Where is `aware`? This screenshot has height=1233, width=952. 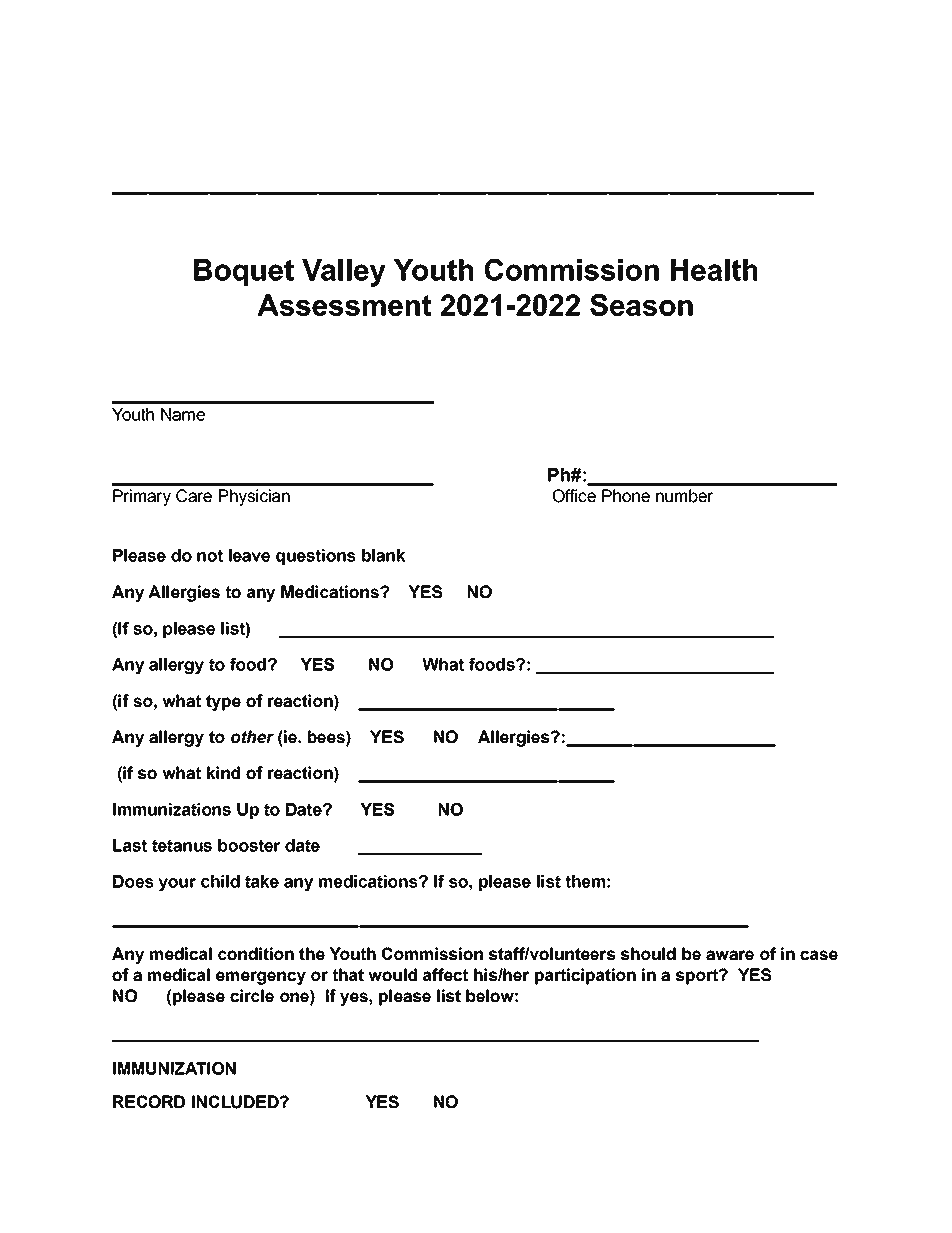
aware is located at coordinates (730, 955).
